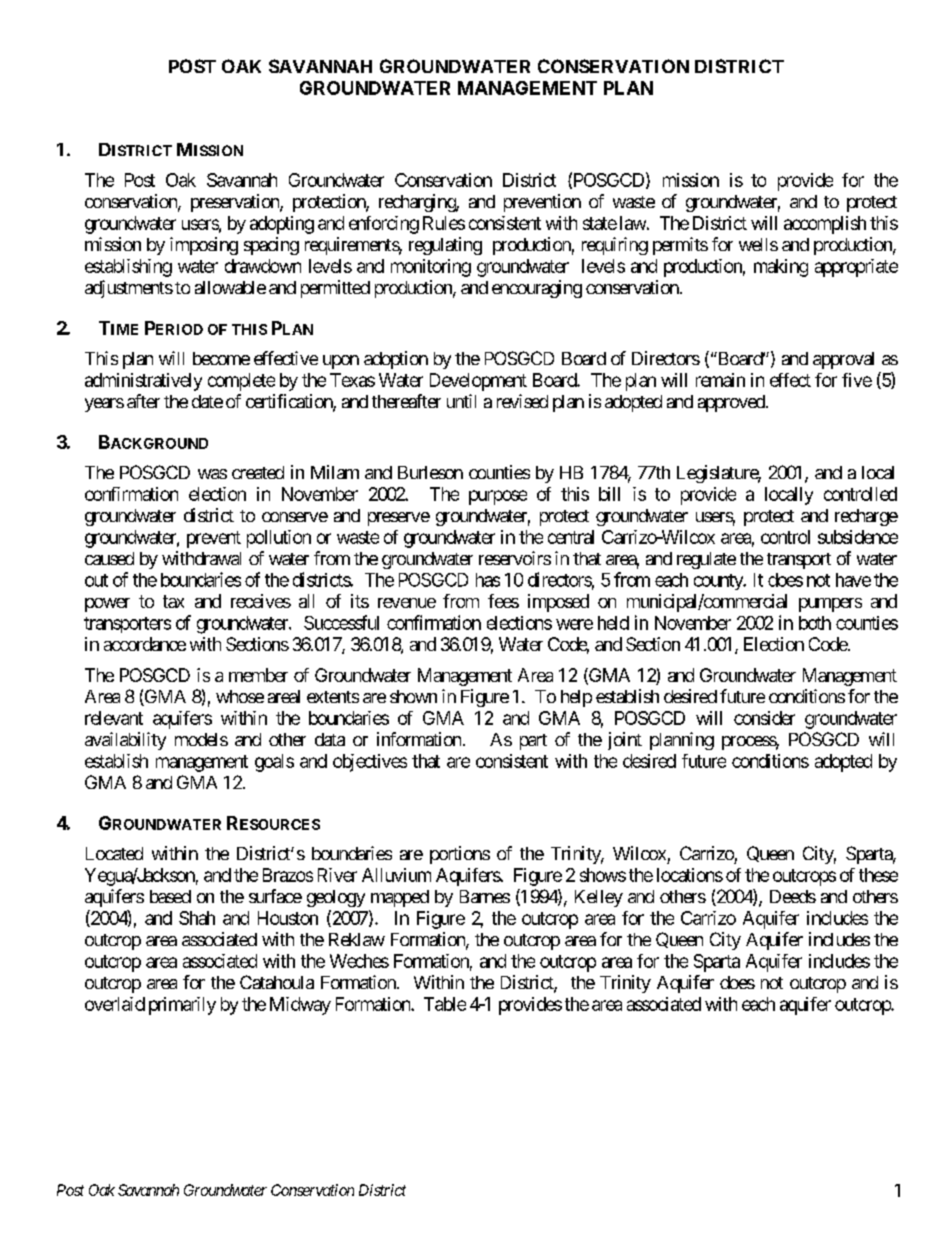  Describe the element at coordinates (241, 382) in the screenshot. I see `complete` at that location.
